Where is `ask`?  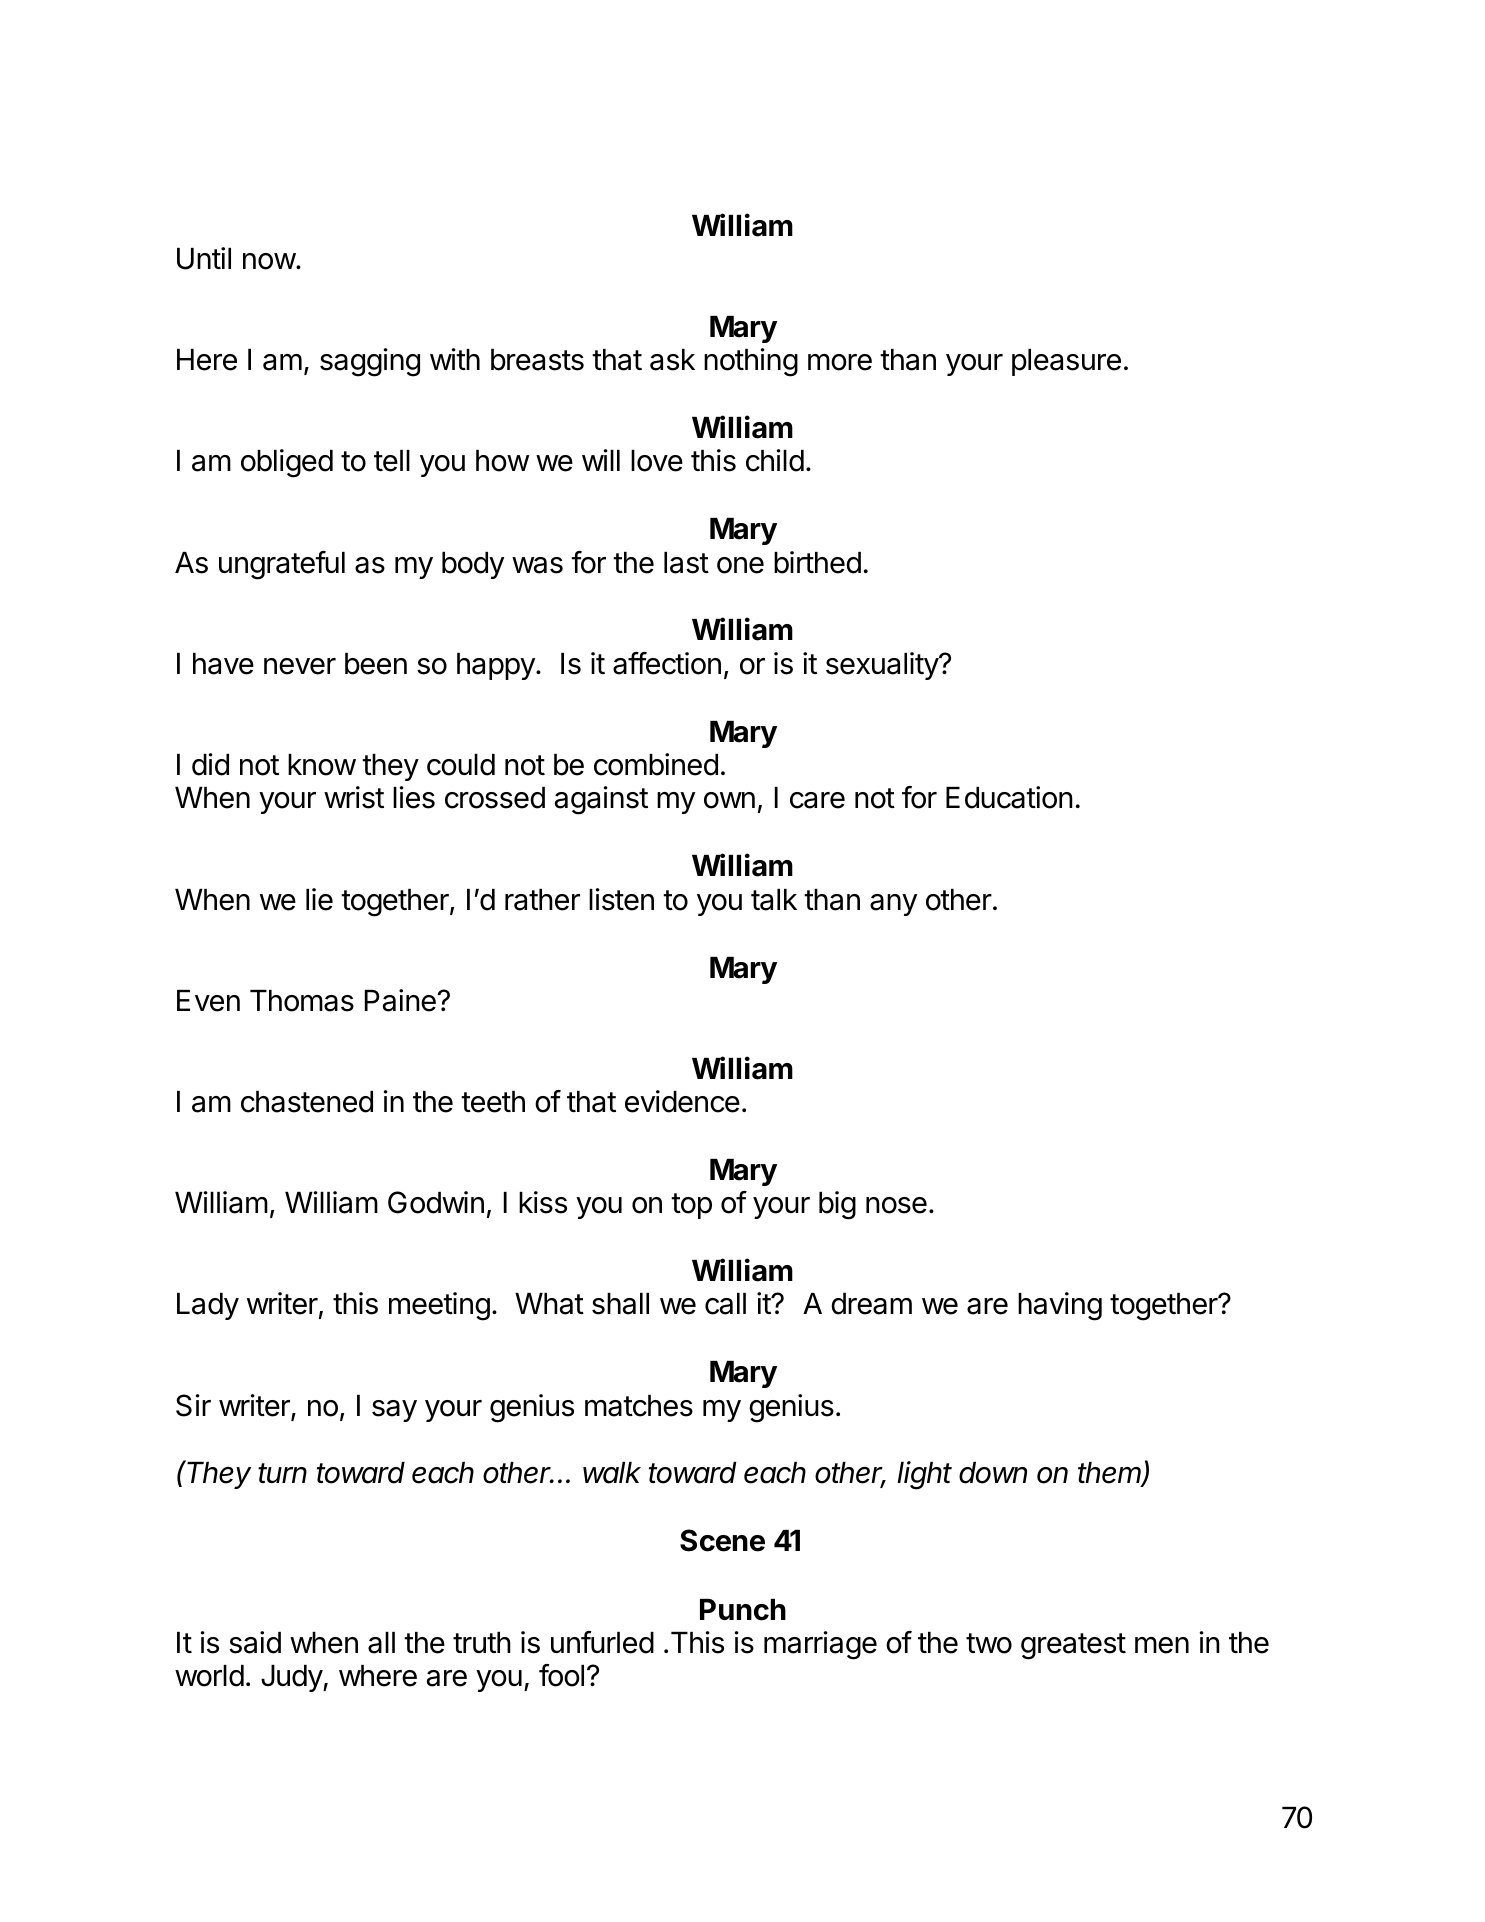
ask is located at coordinates (672, 360).
